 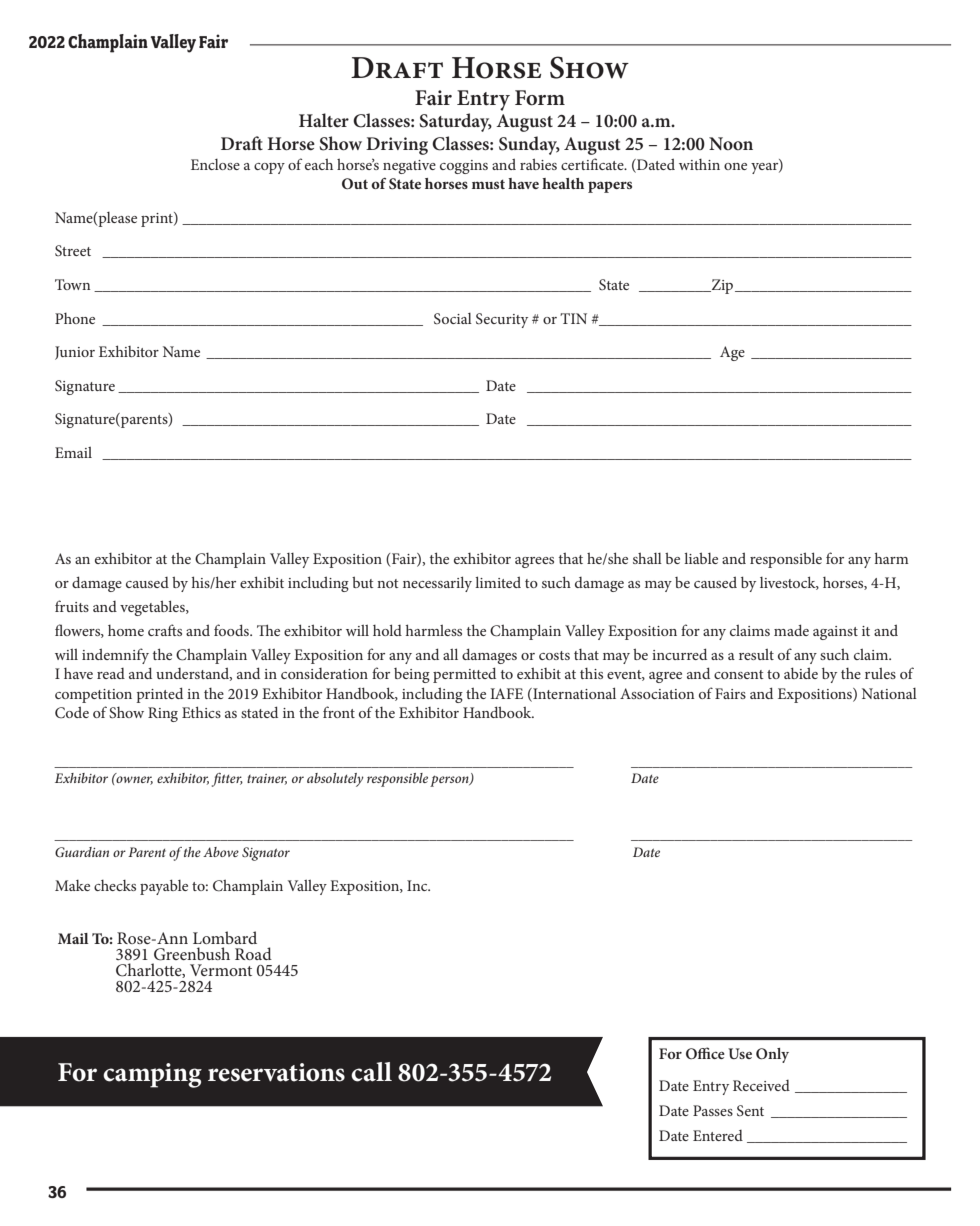 What do you see at coordinates (227, 780) in the screenshot?
I see `fitter` at bounding box center [227, 780].
